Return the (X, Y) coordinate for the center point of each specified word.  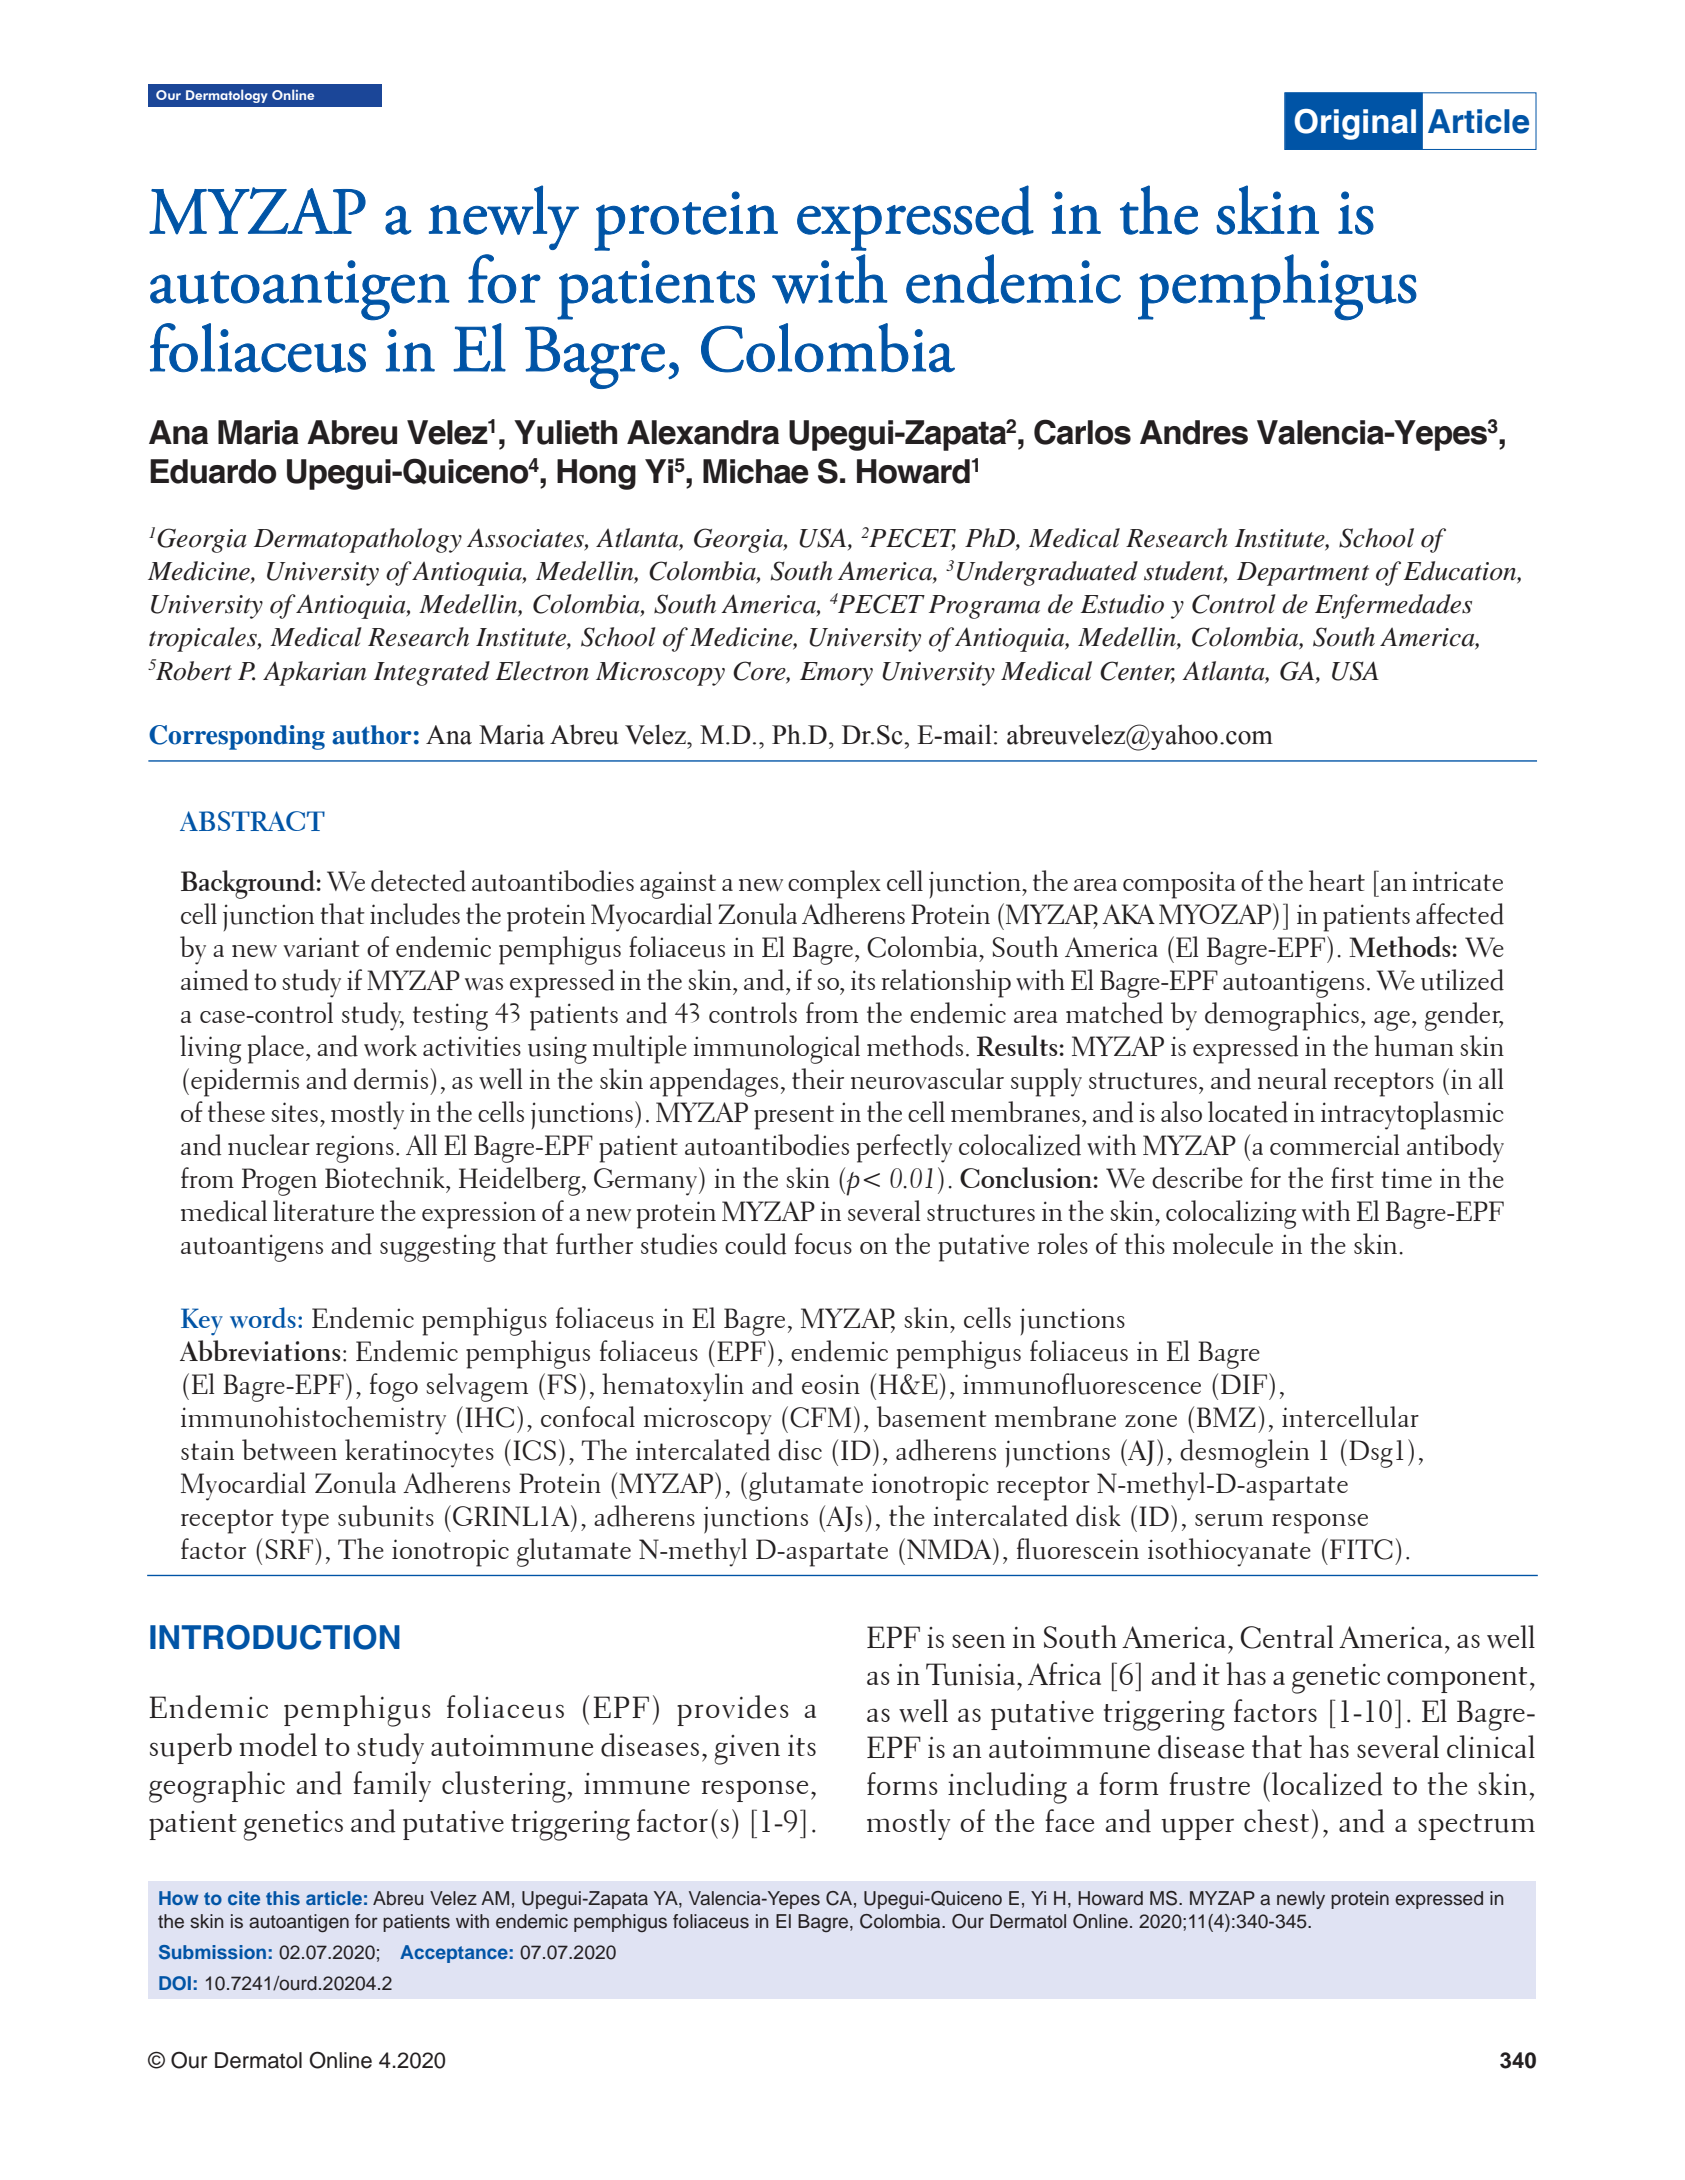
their (818, 1078)
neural (1292, 1079)
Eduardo (213, 471)
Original (1355, 124)
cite (244, 1898)
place (276, 1049)
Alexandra (703, 432)
